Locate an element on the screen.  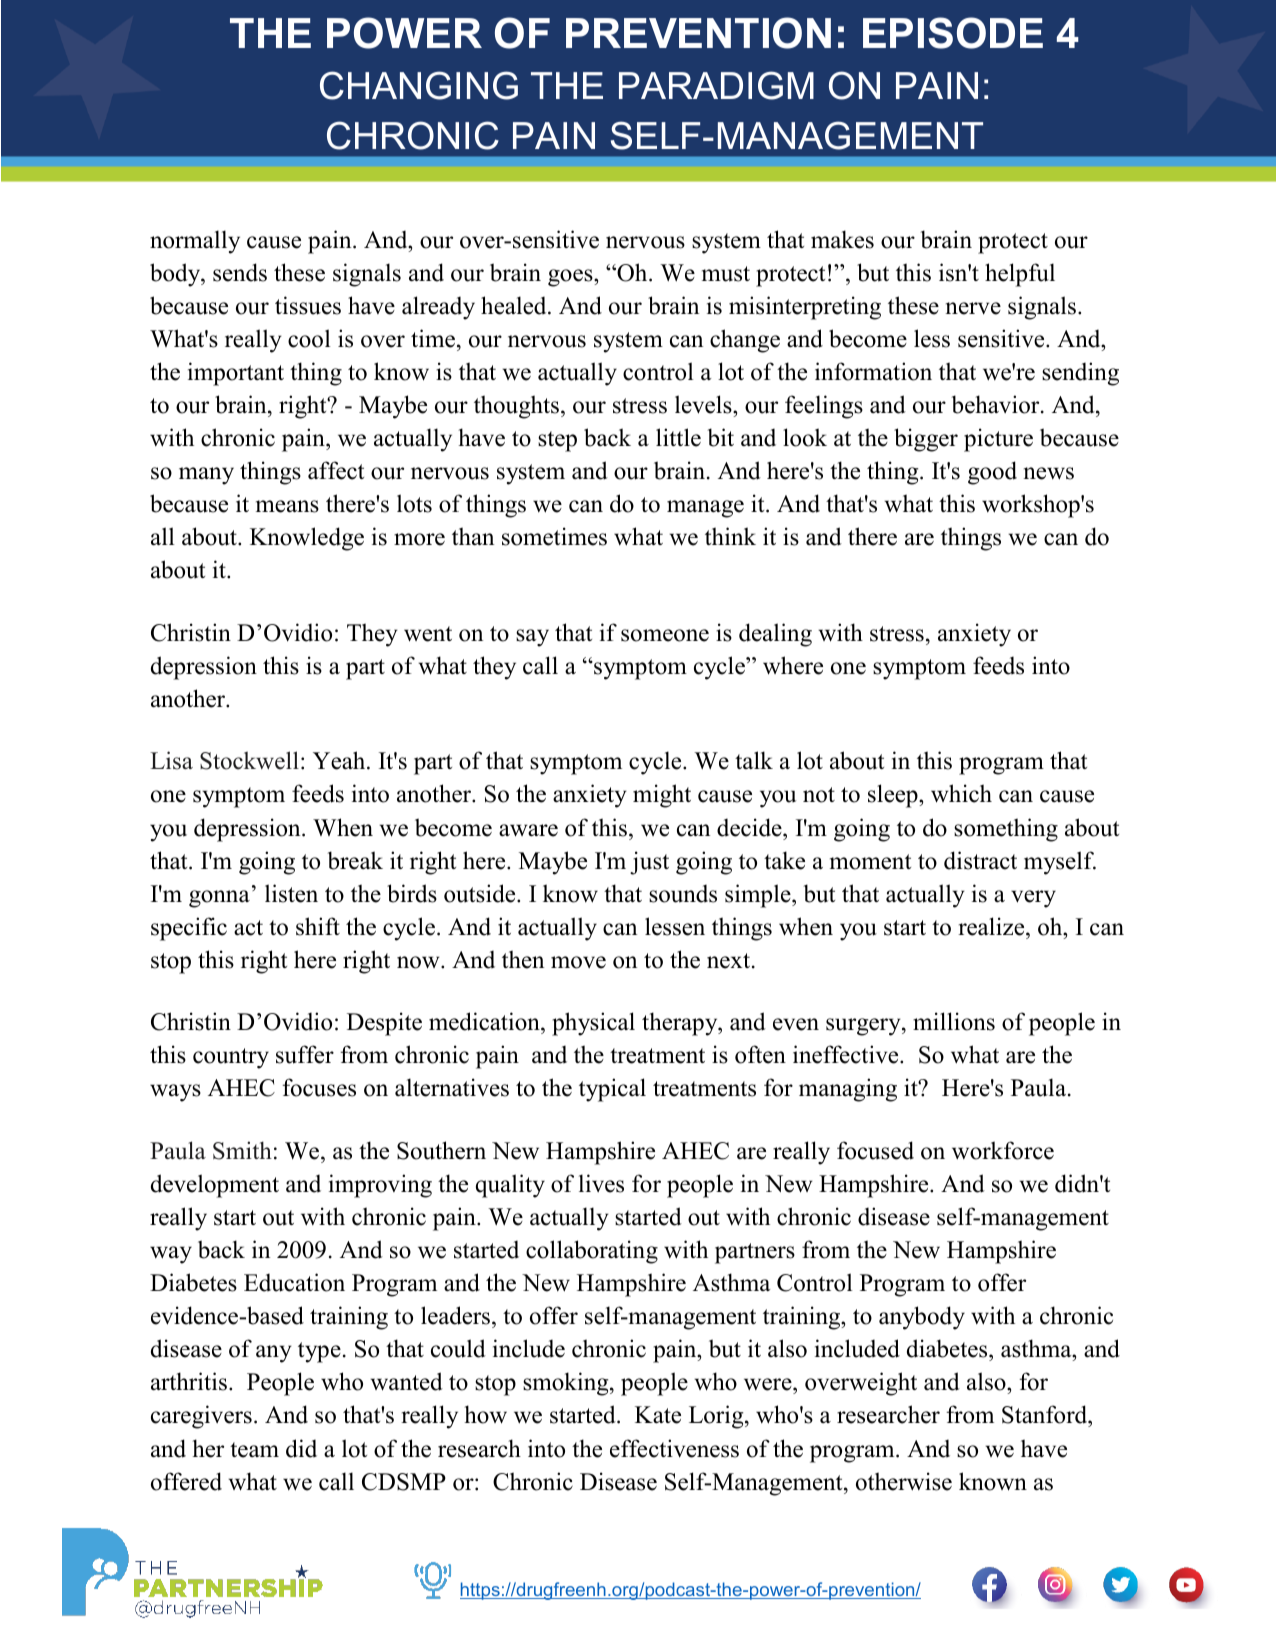
CHANGING is located at coordinates (419, 85).
